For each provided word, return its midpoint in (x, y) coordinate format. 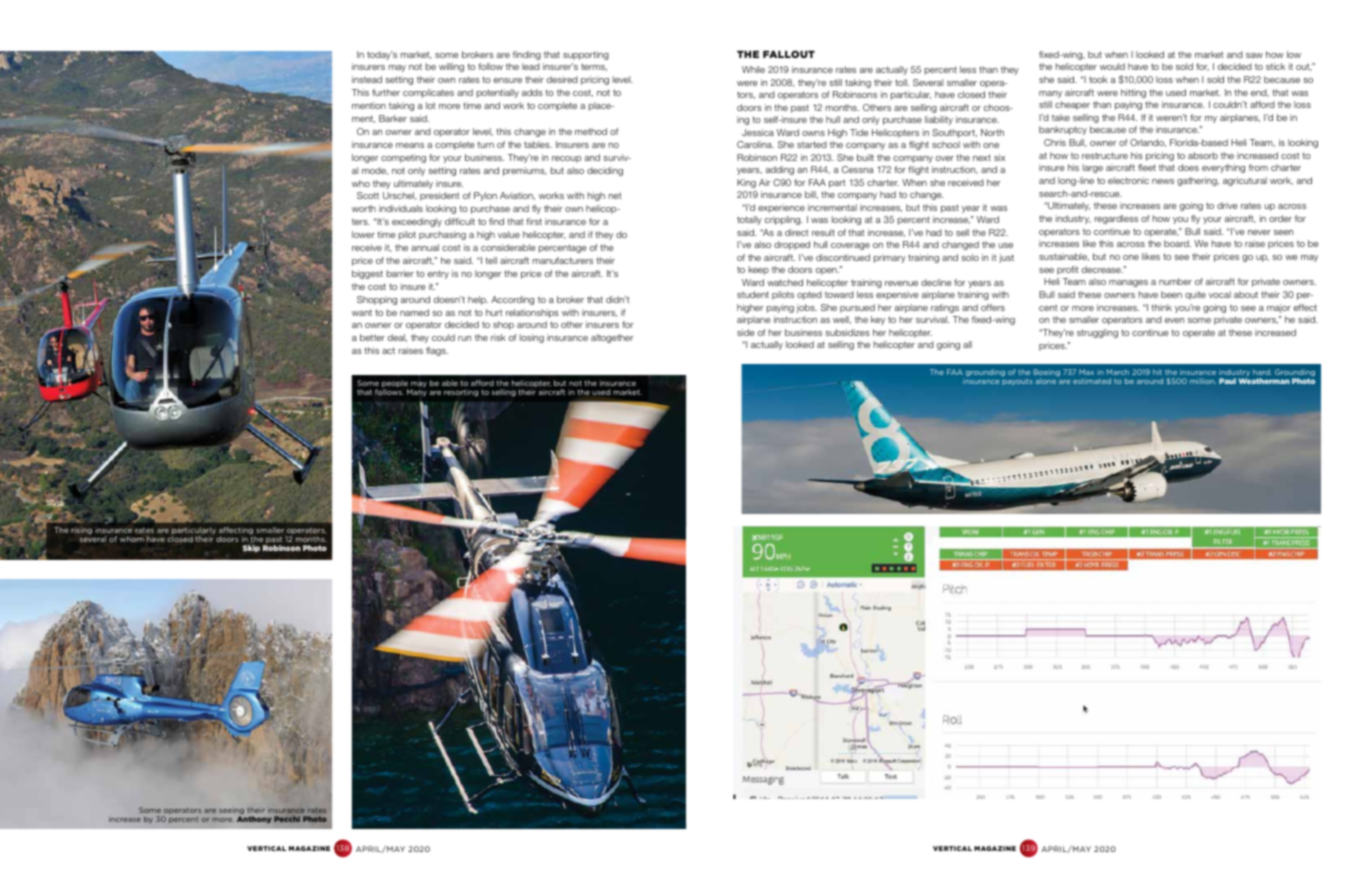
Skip (251, 549)
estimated (1092, 381)
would (1112, 66)
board (1177, 243)
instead (367, 79)
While (753, 69)
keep (759, 270)
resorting (461, 393)
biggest (367, 274)
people (395, 385)
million (1203, 381)
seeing (231, 812)
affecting (237, 532)
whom (132, 539)
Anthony (254, 819)
